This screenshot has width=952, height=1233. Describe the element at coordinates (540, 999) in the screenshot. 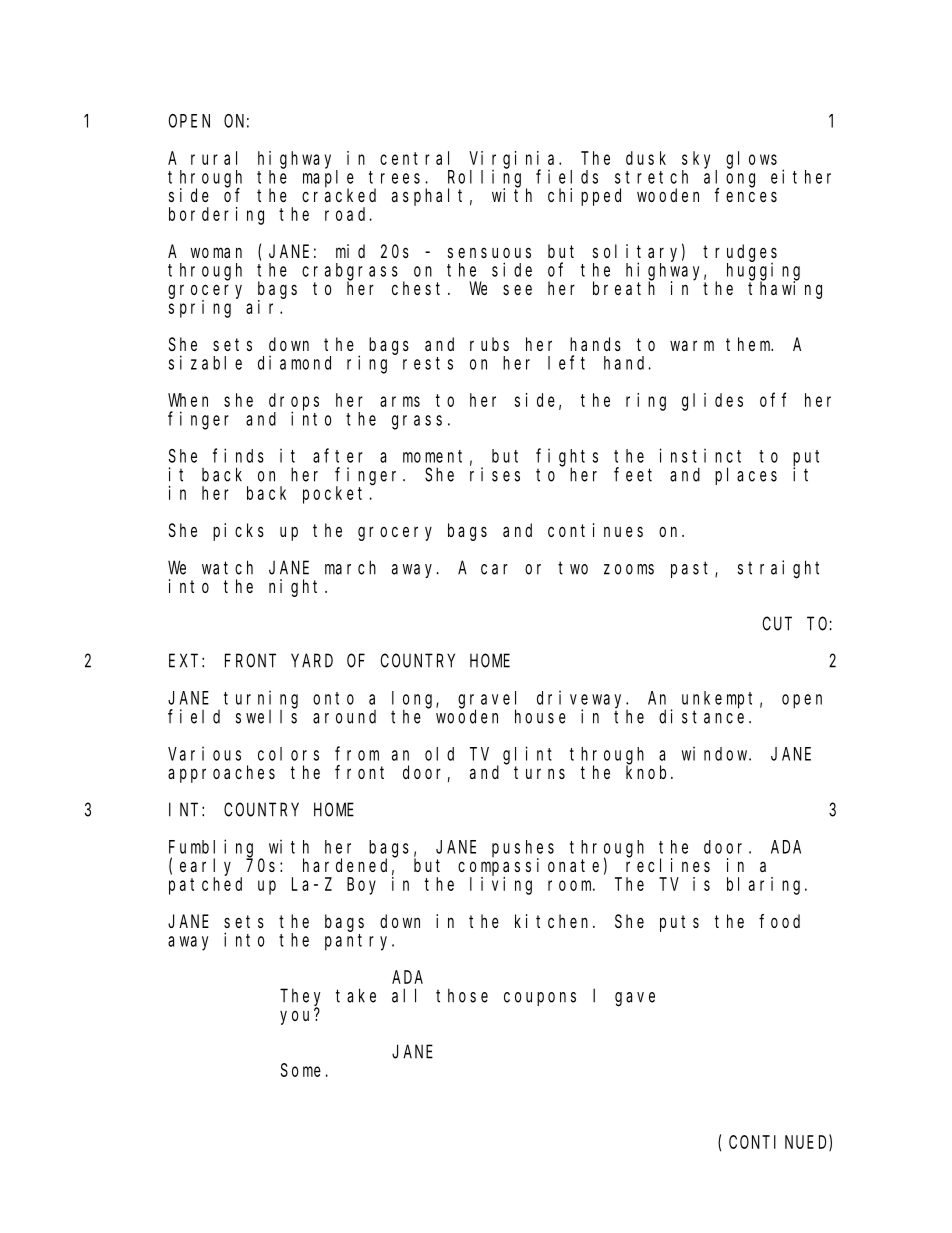

I see `coupons` at that location.
